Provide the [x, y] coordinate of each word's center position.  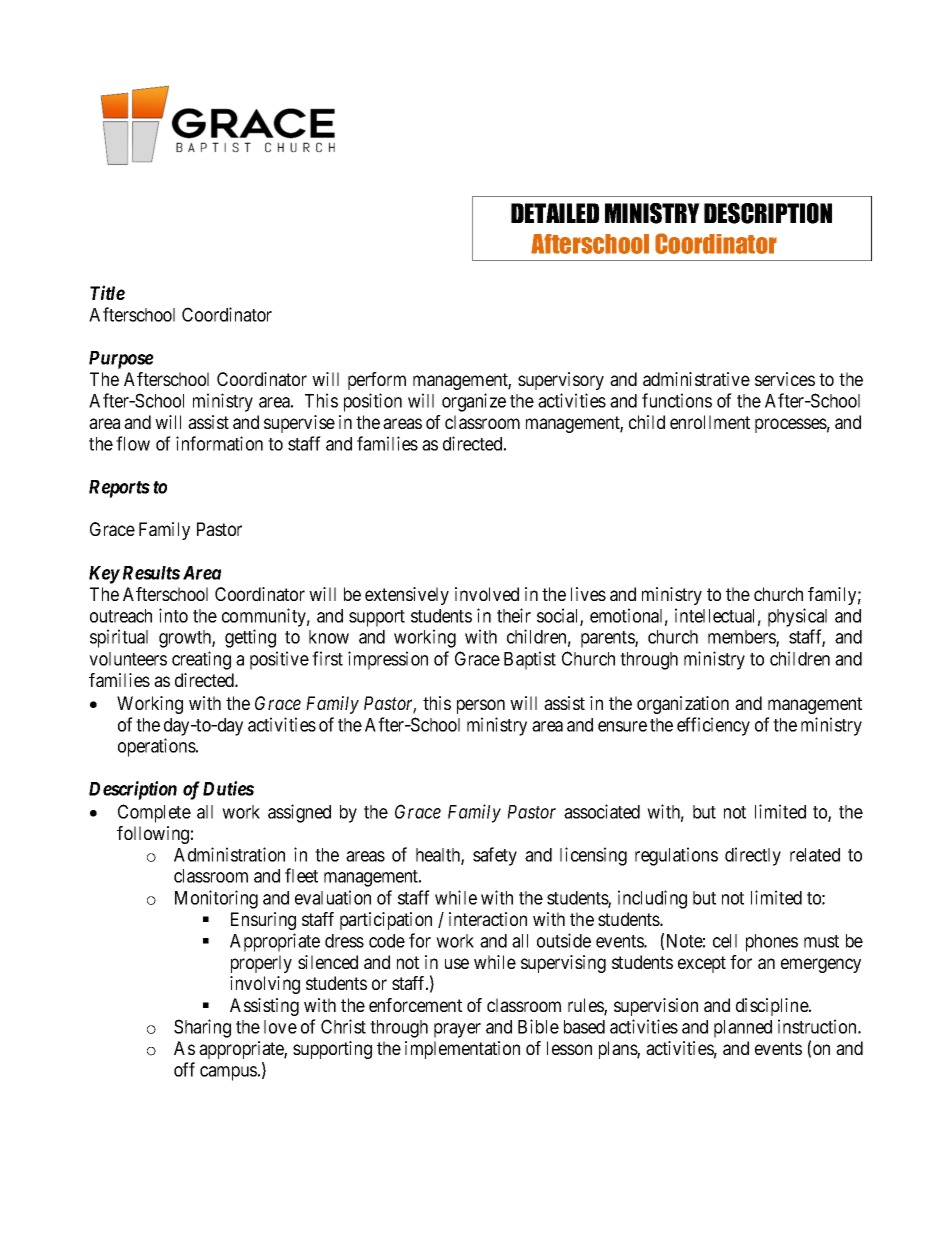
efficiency [713, 726]
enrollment [710, 422]
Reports [119, 489]
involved [487, 594]
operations [157, 747]
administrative [696, 379]
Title [107, 292]
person [481, 706]
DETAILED [555, 213]
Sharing [202, 1028]
